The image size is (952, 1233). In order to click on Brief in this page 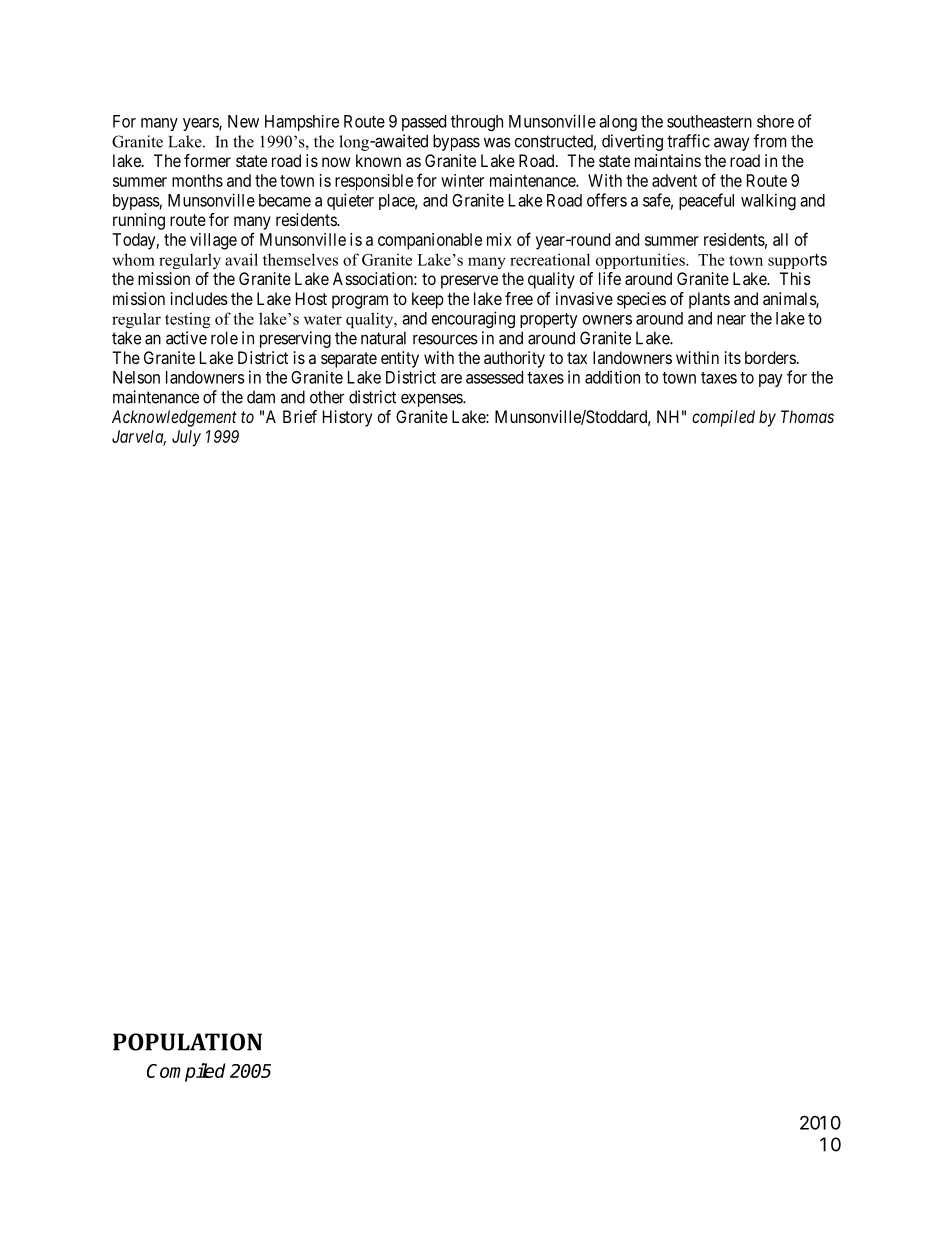, I will do `click(300, 416)`.
